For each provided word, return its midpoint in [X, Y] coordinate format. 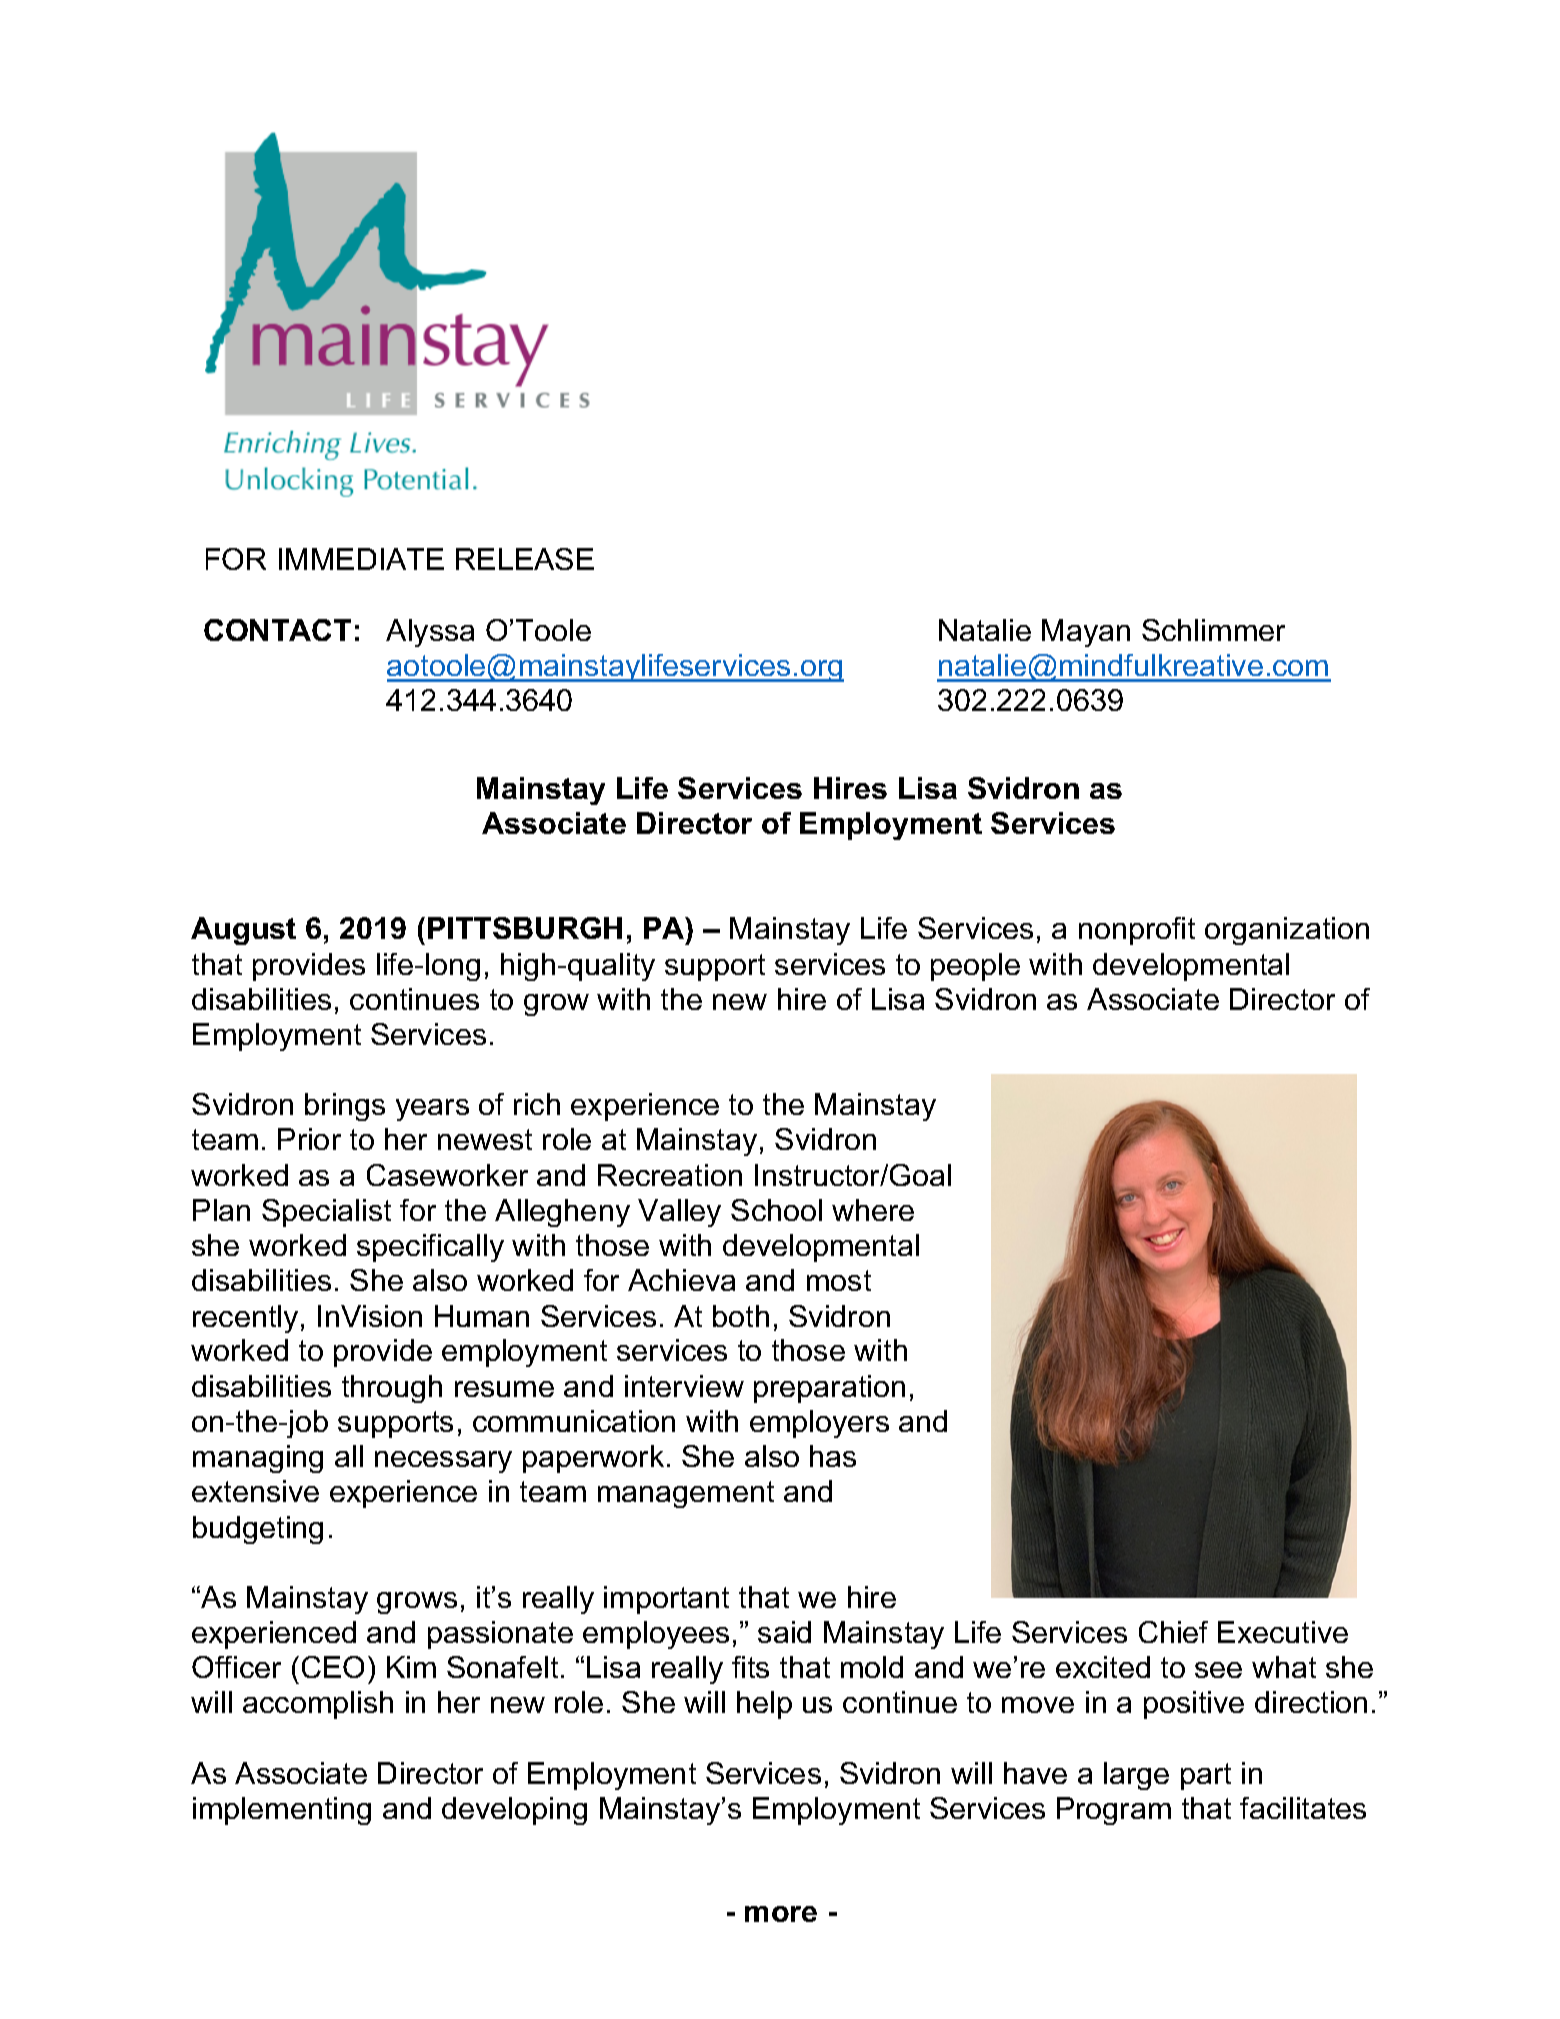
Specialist [326, 1213]
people [975, 967]
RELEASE [525, 559]
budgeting [258, 1530]
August [243, 931]
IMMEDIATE [361, 559]
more [781, 1914]
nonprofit [1137, 931]
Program [1114, 1811]
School [776, 1210]
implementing [282, 1811]
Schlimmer [1213, 630]
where [873, 1210]
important [666, 1600]
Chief [1173, 1632]
